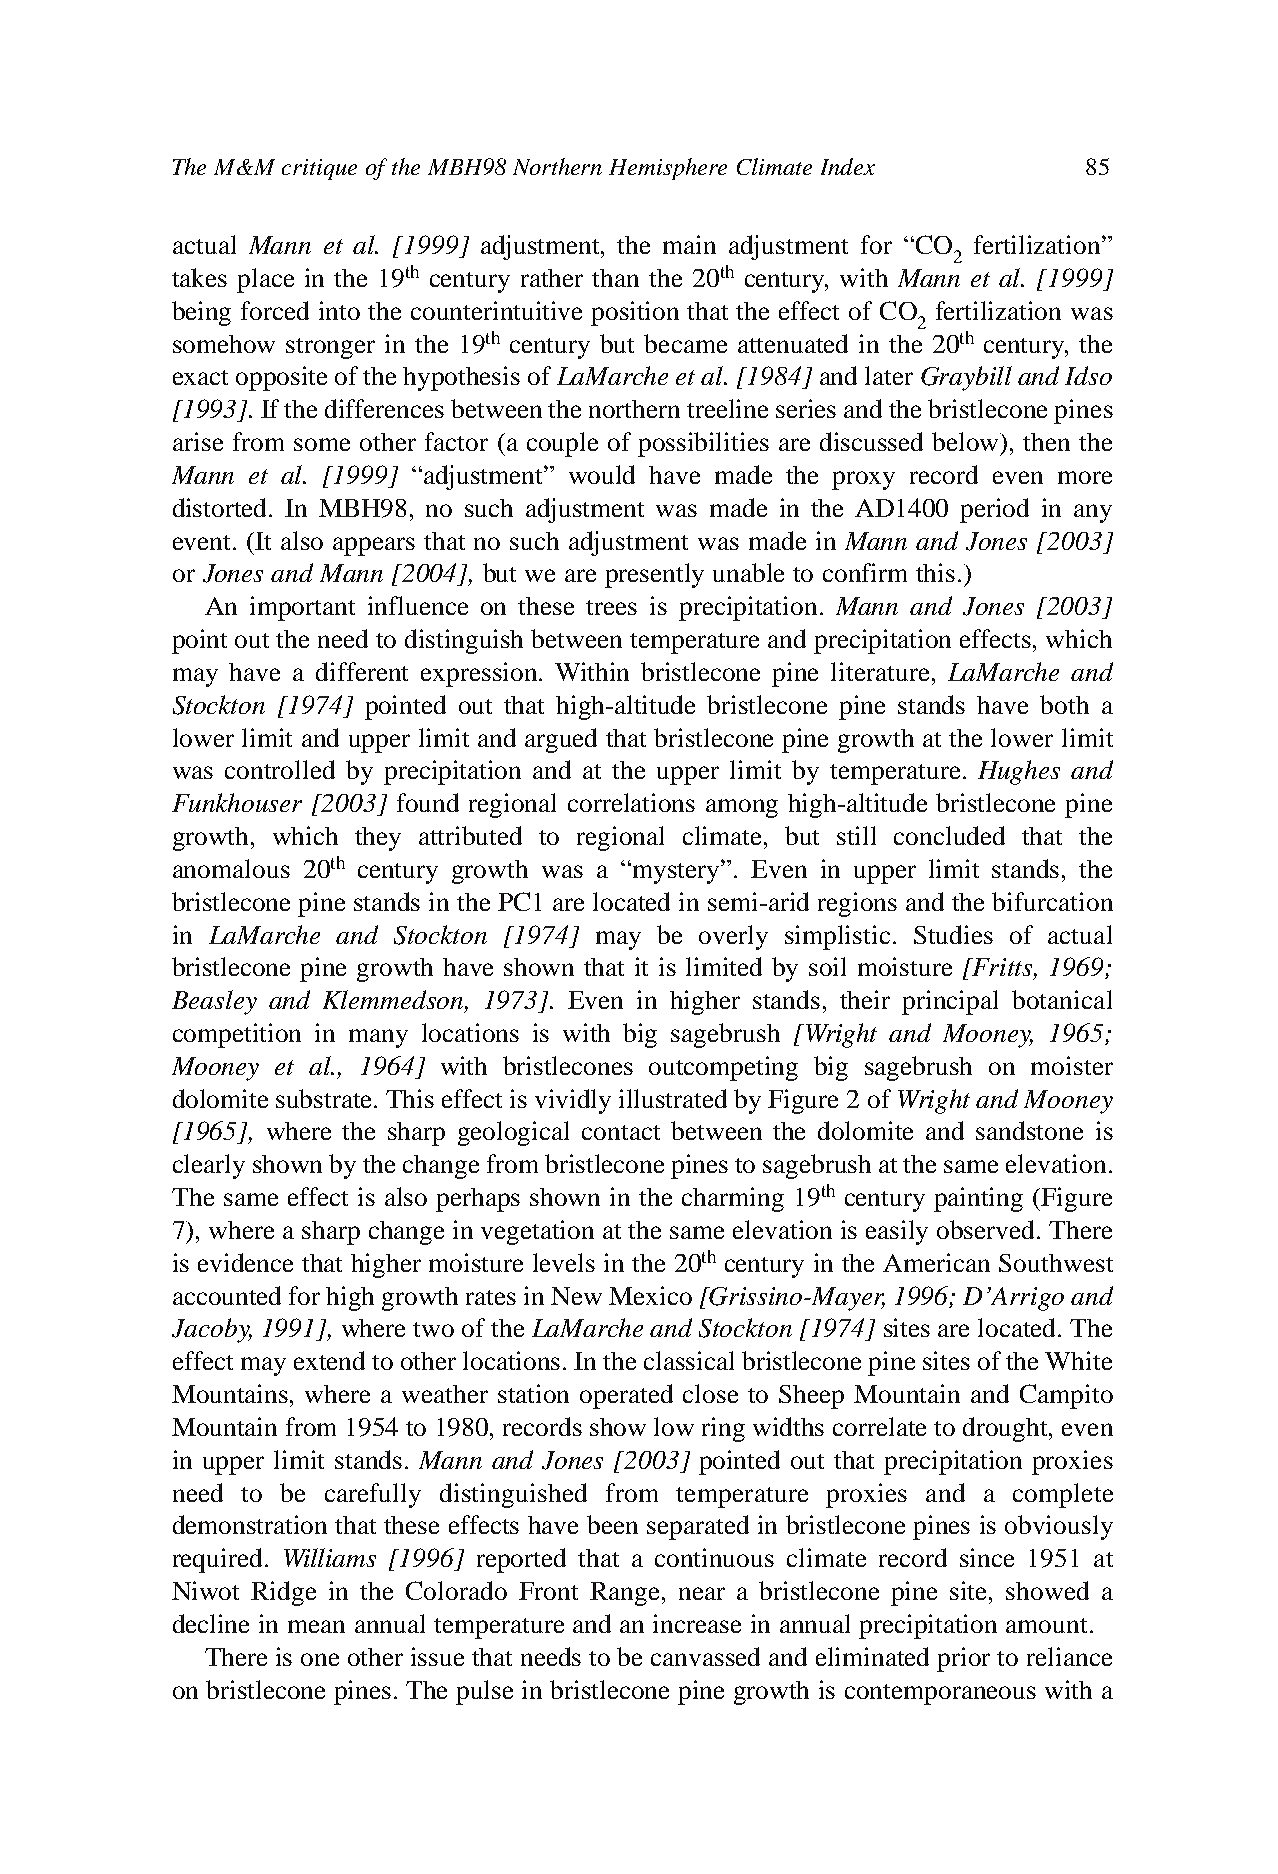 The width and height of the screenshot is (1278, 1874). What do you see at coordinates (668, 169) in the screenshot?
I see `Hemisphere` at bounding box center [668, 169].
